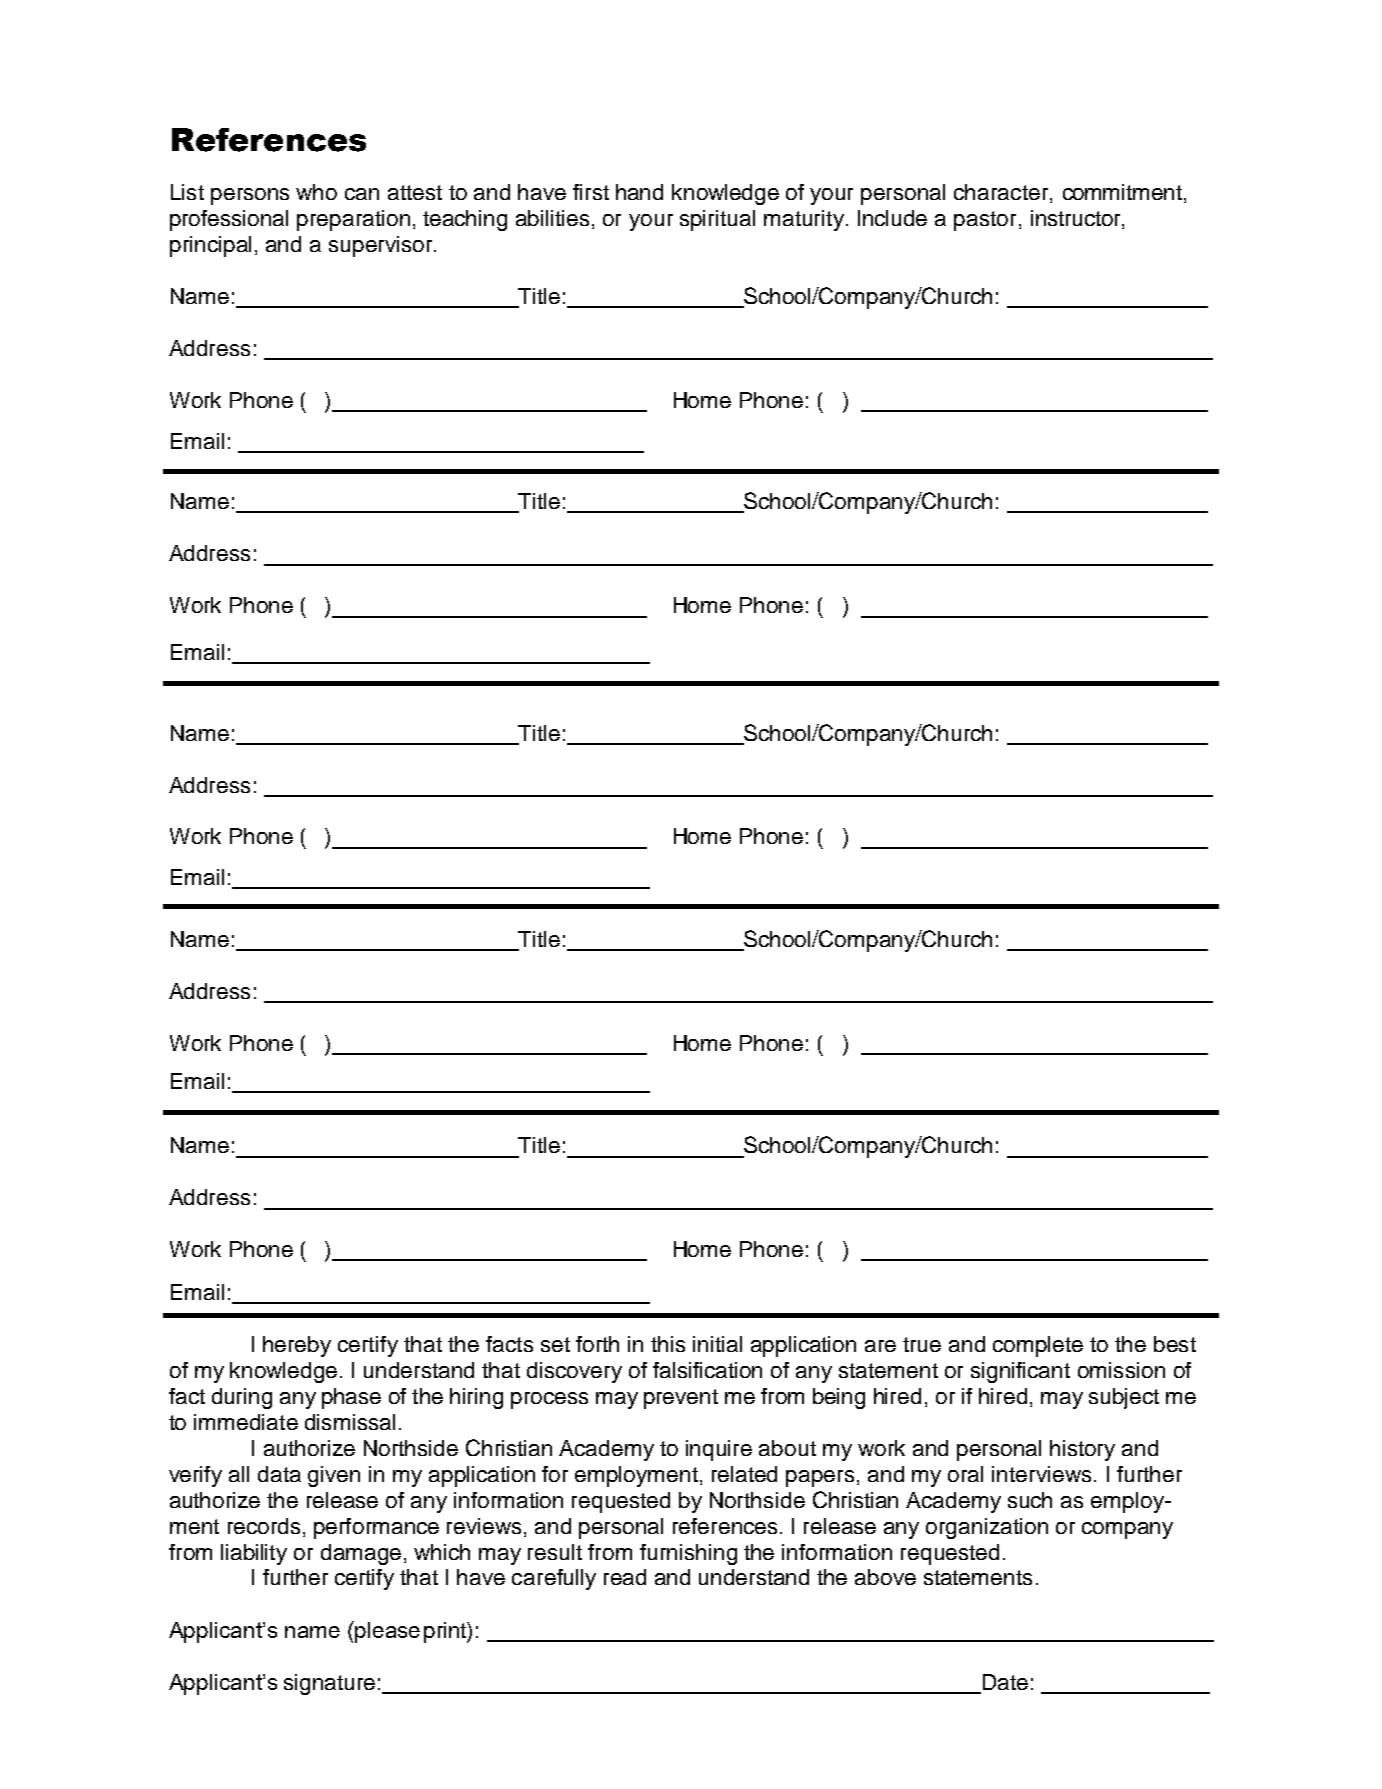 The width and height of the screenshot is (1382, 1789). I want to click on instructor, so click(1077, 219).
